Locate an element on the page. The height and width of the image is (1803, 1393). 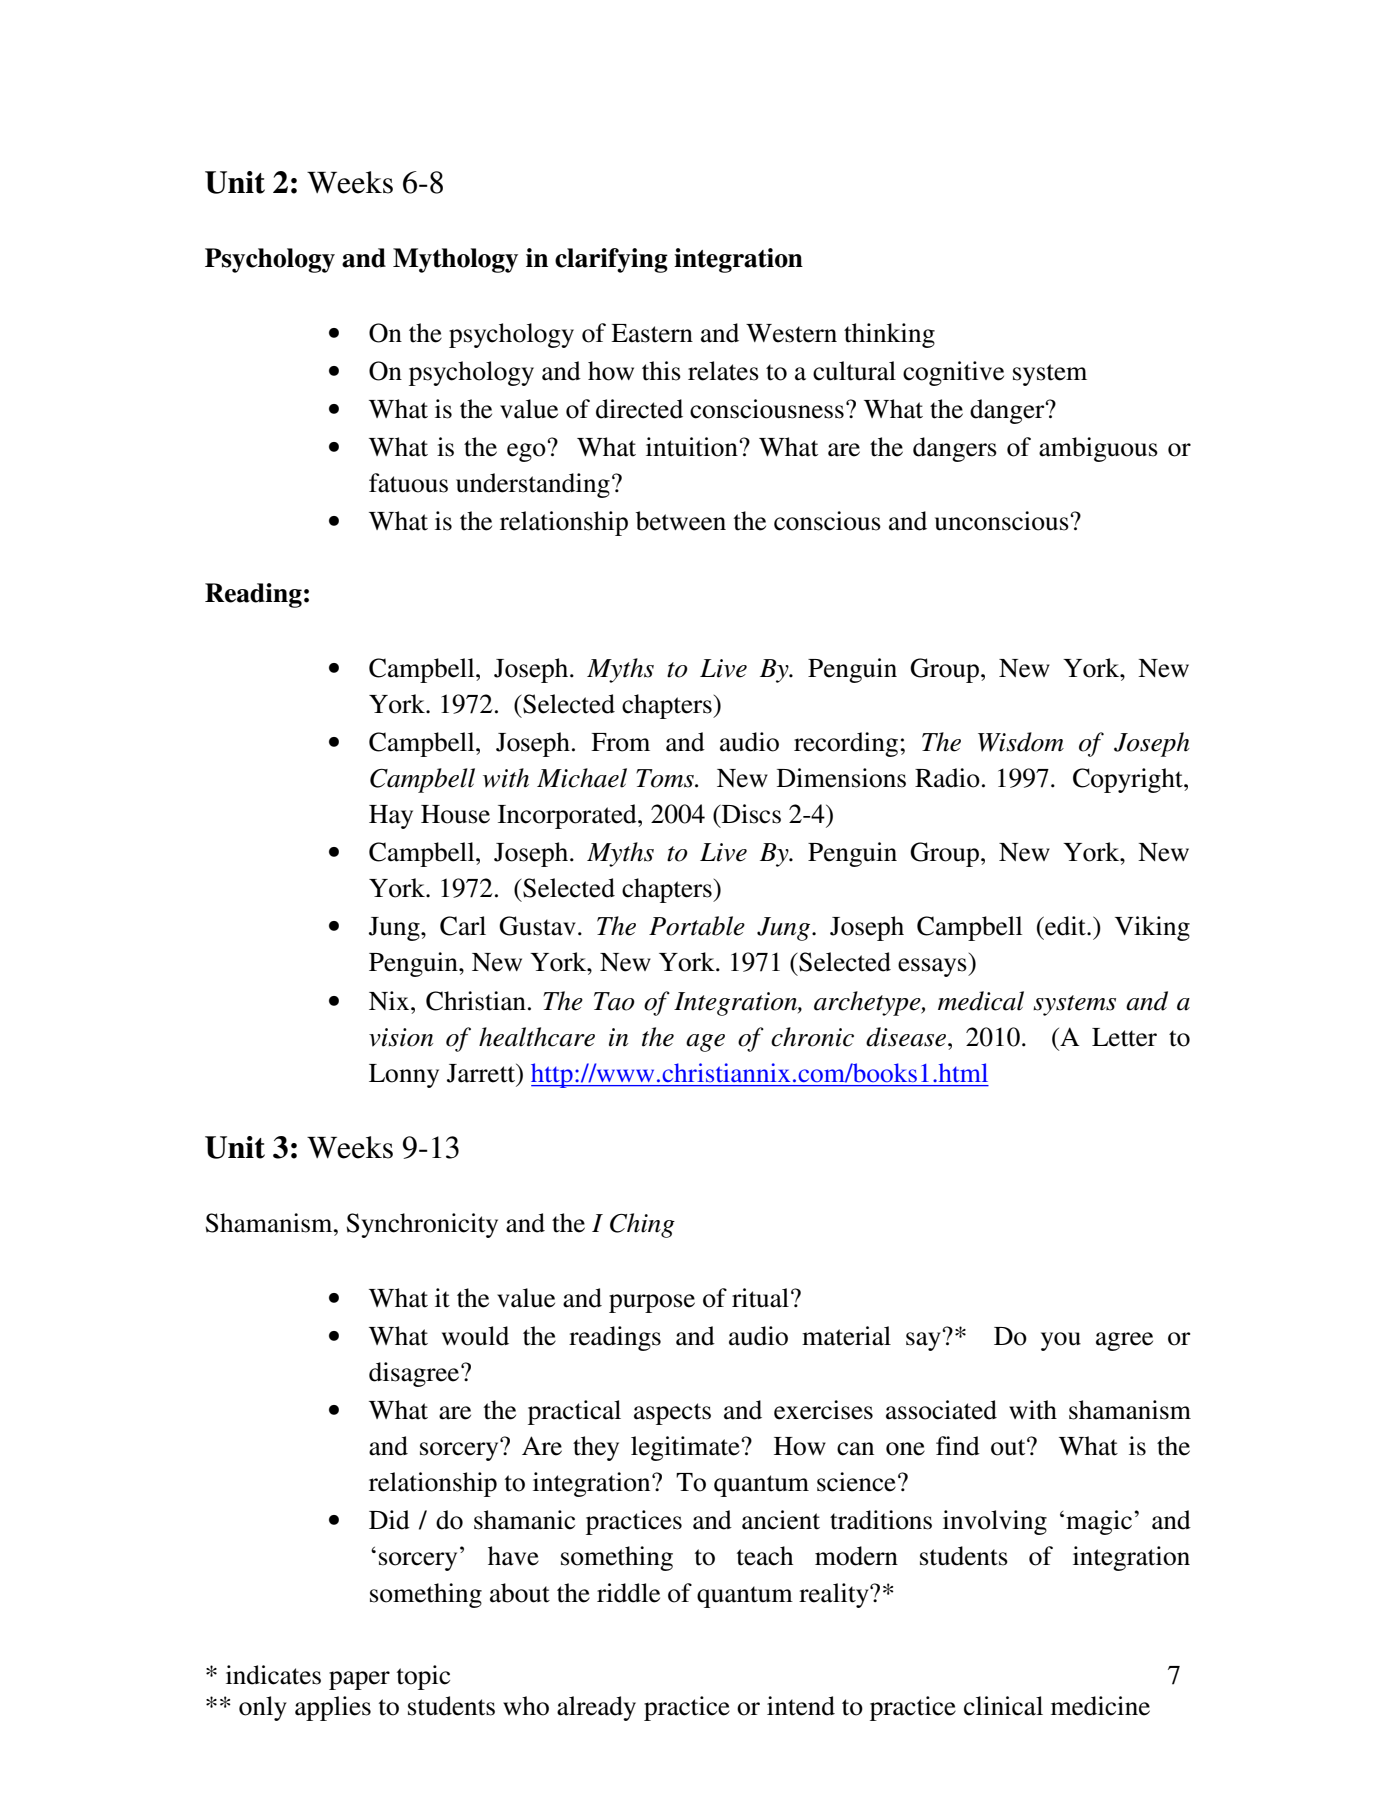
cognitive is located at coordinates (953, 373).
